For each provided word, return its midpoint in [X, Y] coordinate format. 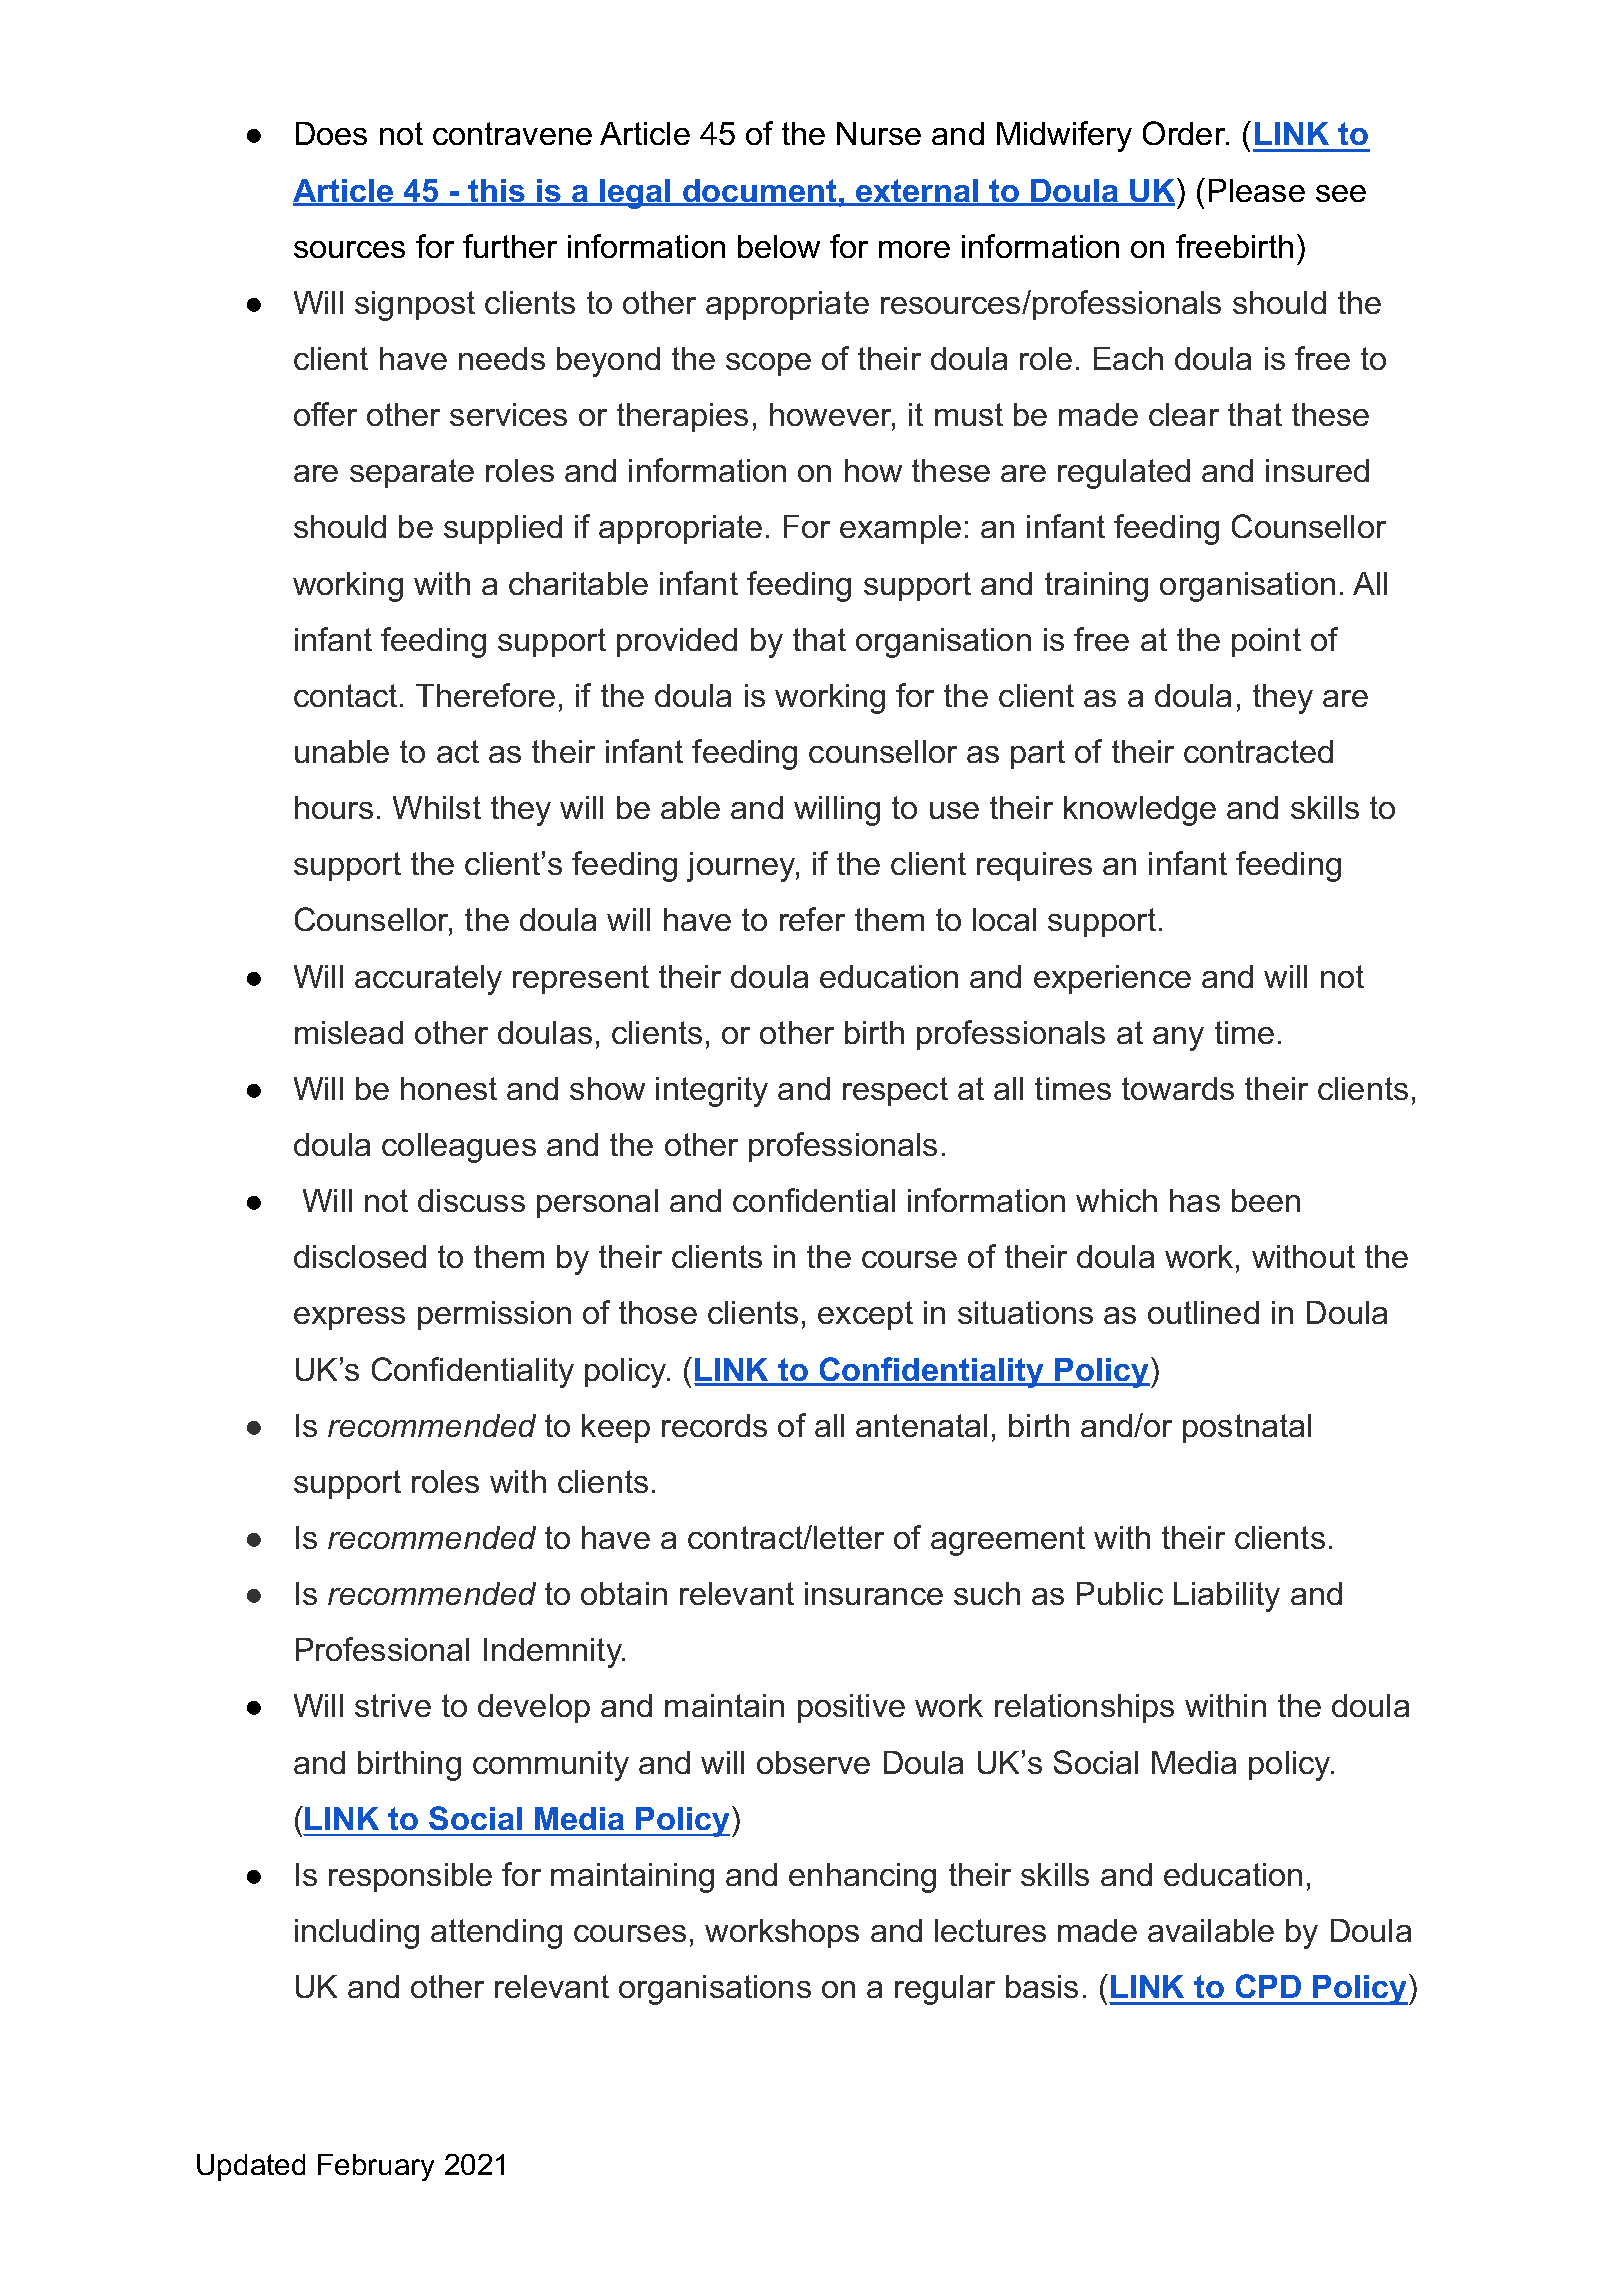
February [376, 2167]
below [779, 246]
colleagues [459, 1148]
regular [945, 1990]
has [1195, 1200]
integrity [712, 1092]
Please [1257, 190]
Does [331, 133]
